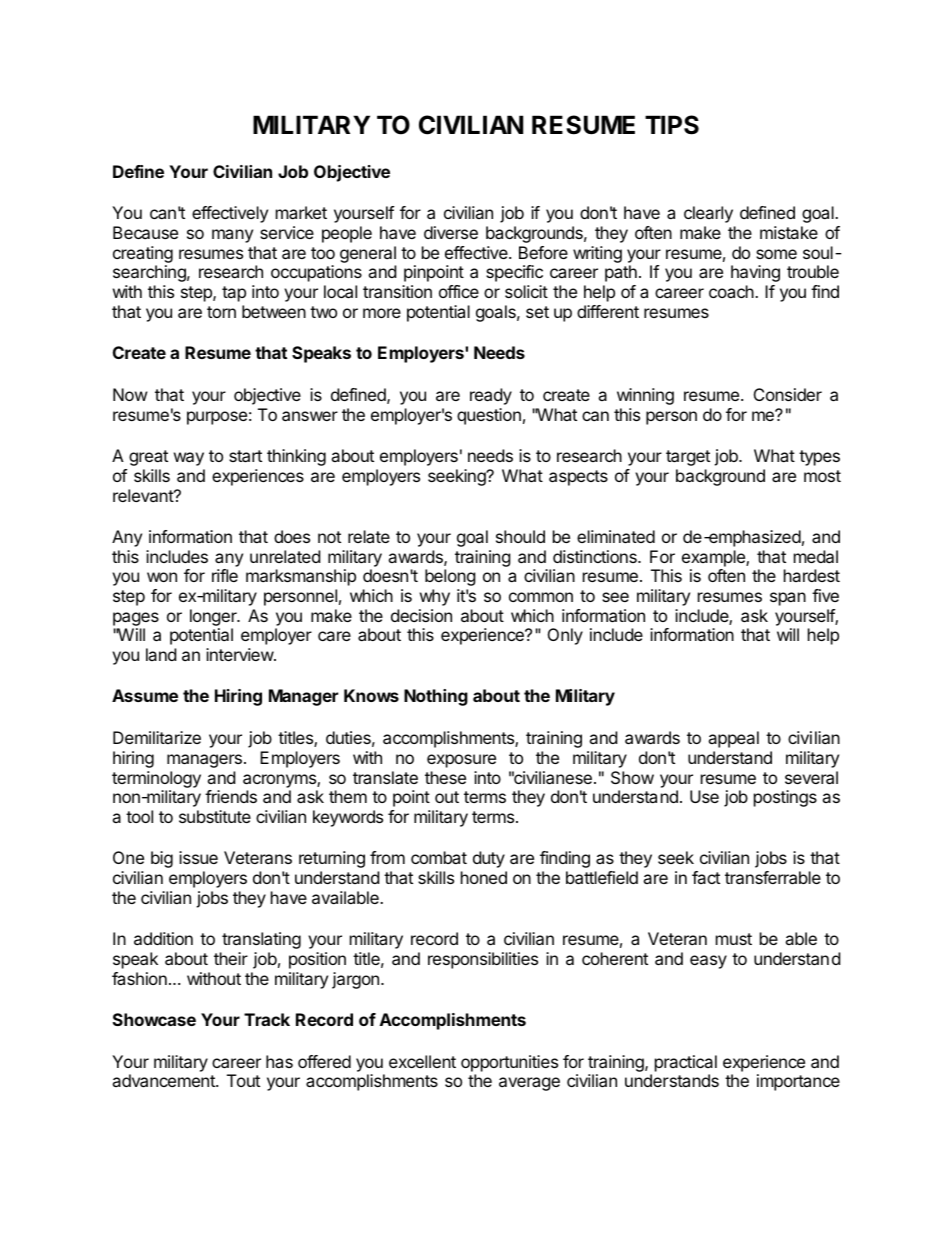 The width and height of the screenshot is (952, 1233). I want to click on practical, so click(686, 1063).
